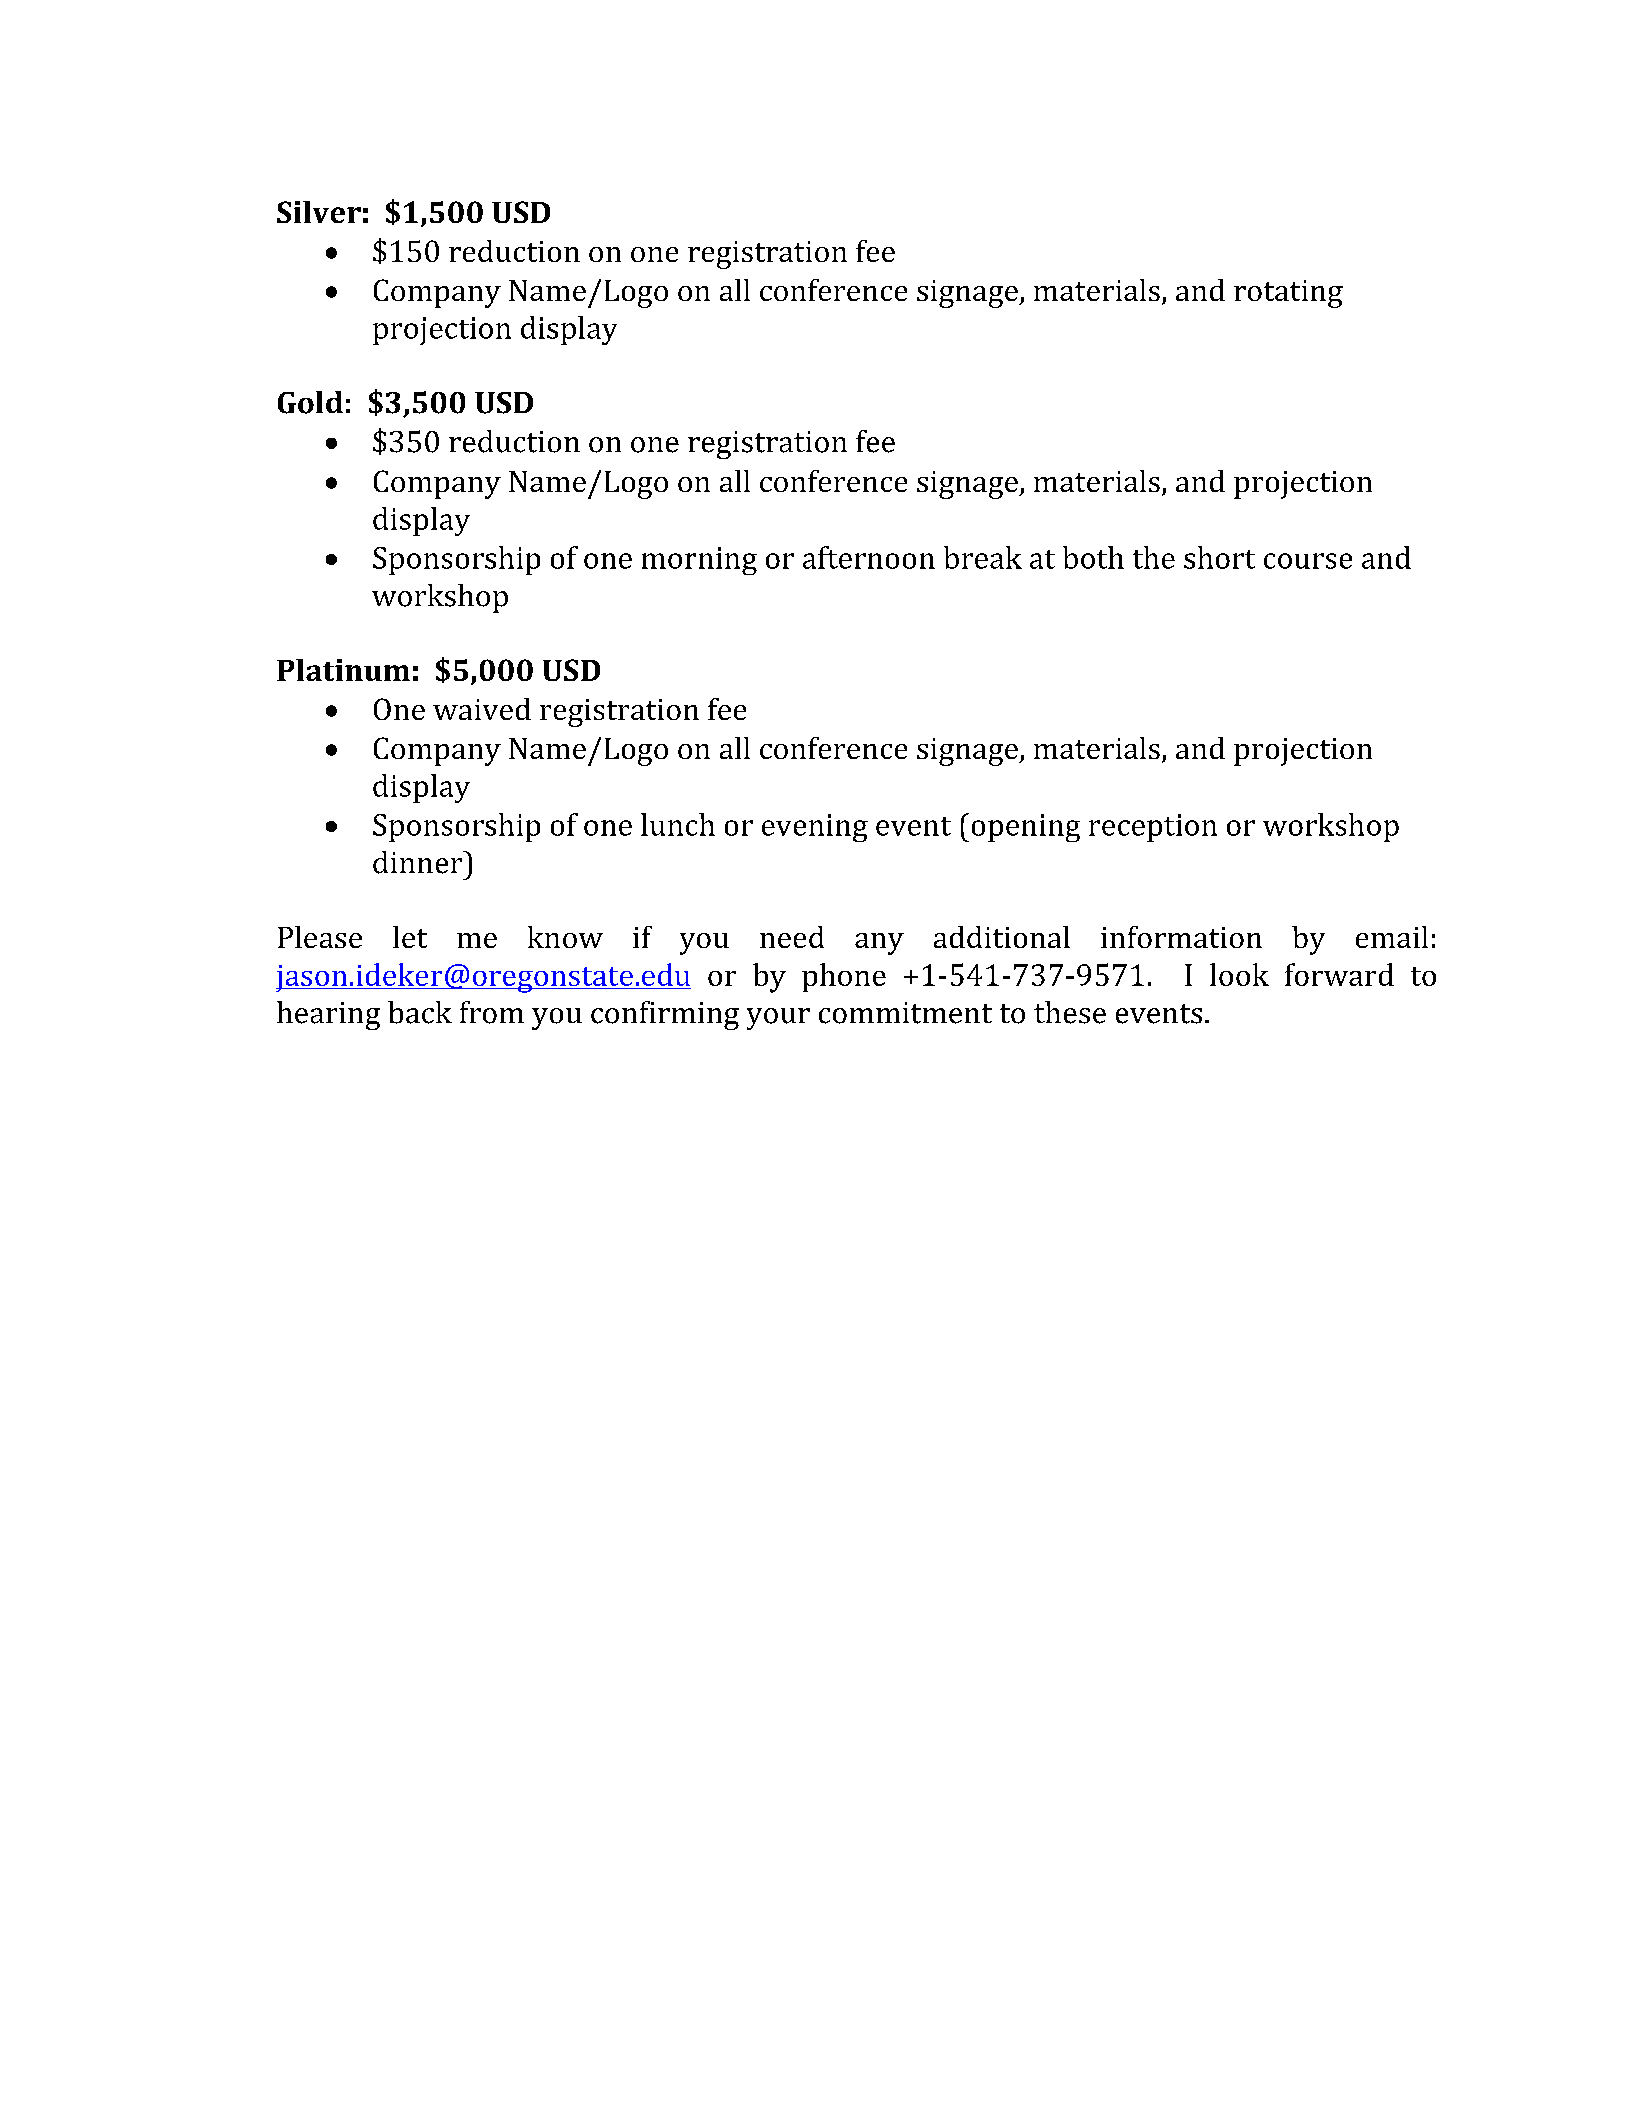 The width and height of the screenshot is (1629, 2108). Describe the element at coordinates (482, 709) in the screenshot. I see `waived` at that location.
